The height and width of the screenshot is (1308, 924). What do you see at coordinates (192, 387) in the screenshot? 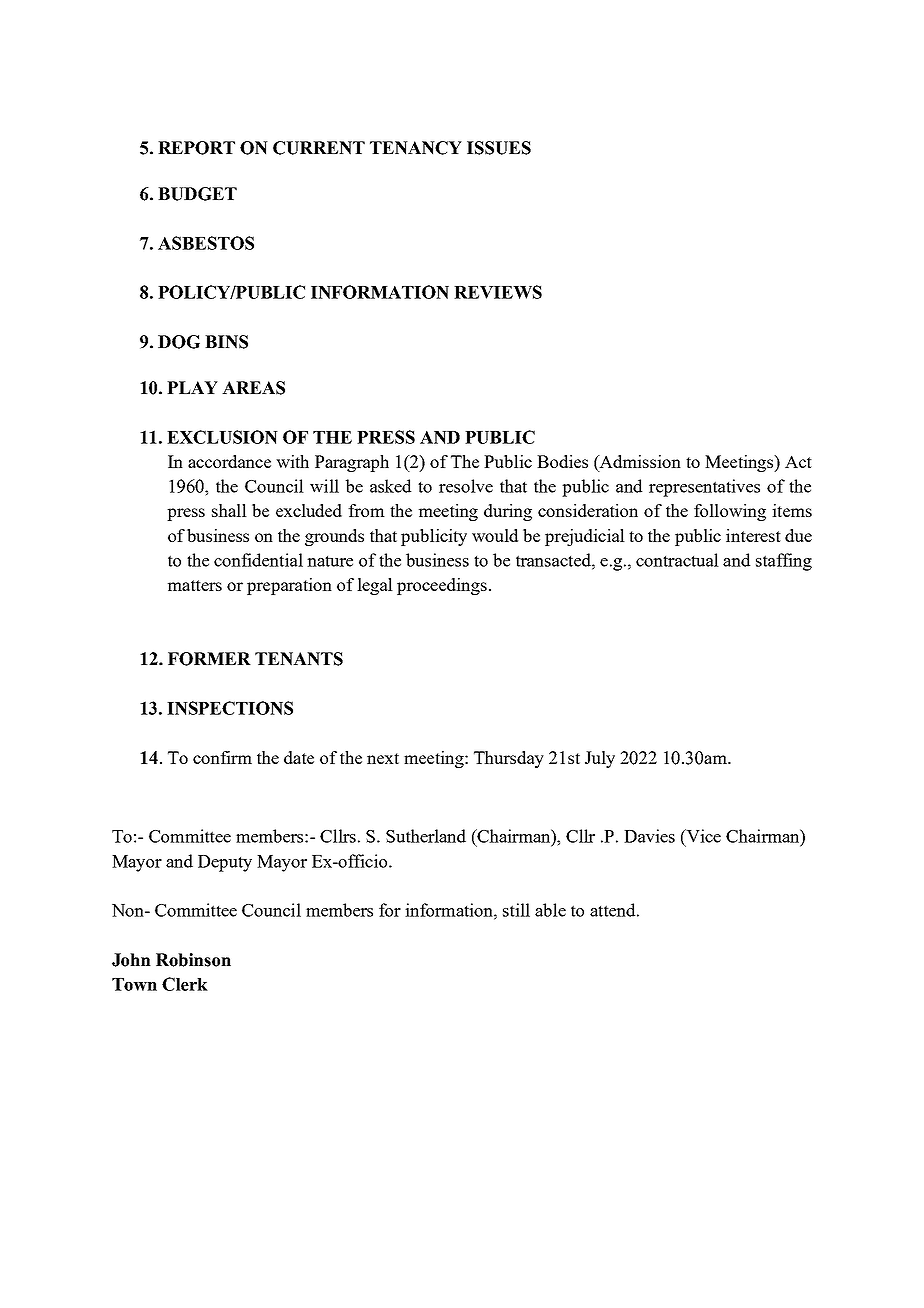
I see `PLAY` at bounding box center [192, 387].
